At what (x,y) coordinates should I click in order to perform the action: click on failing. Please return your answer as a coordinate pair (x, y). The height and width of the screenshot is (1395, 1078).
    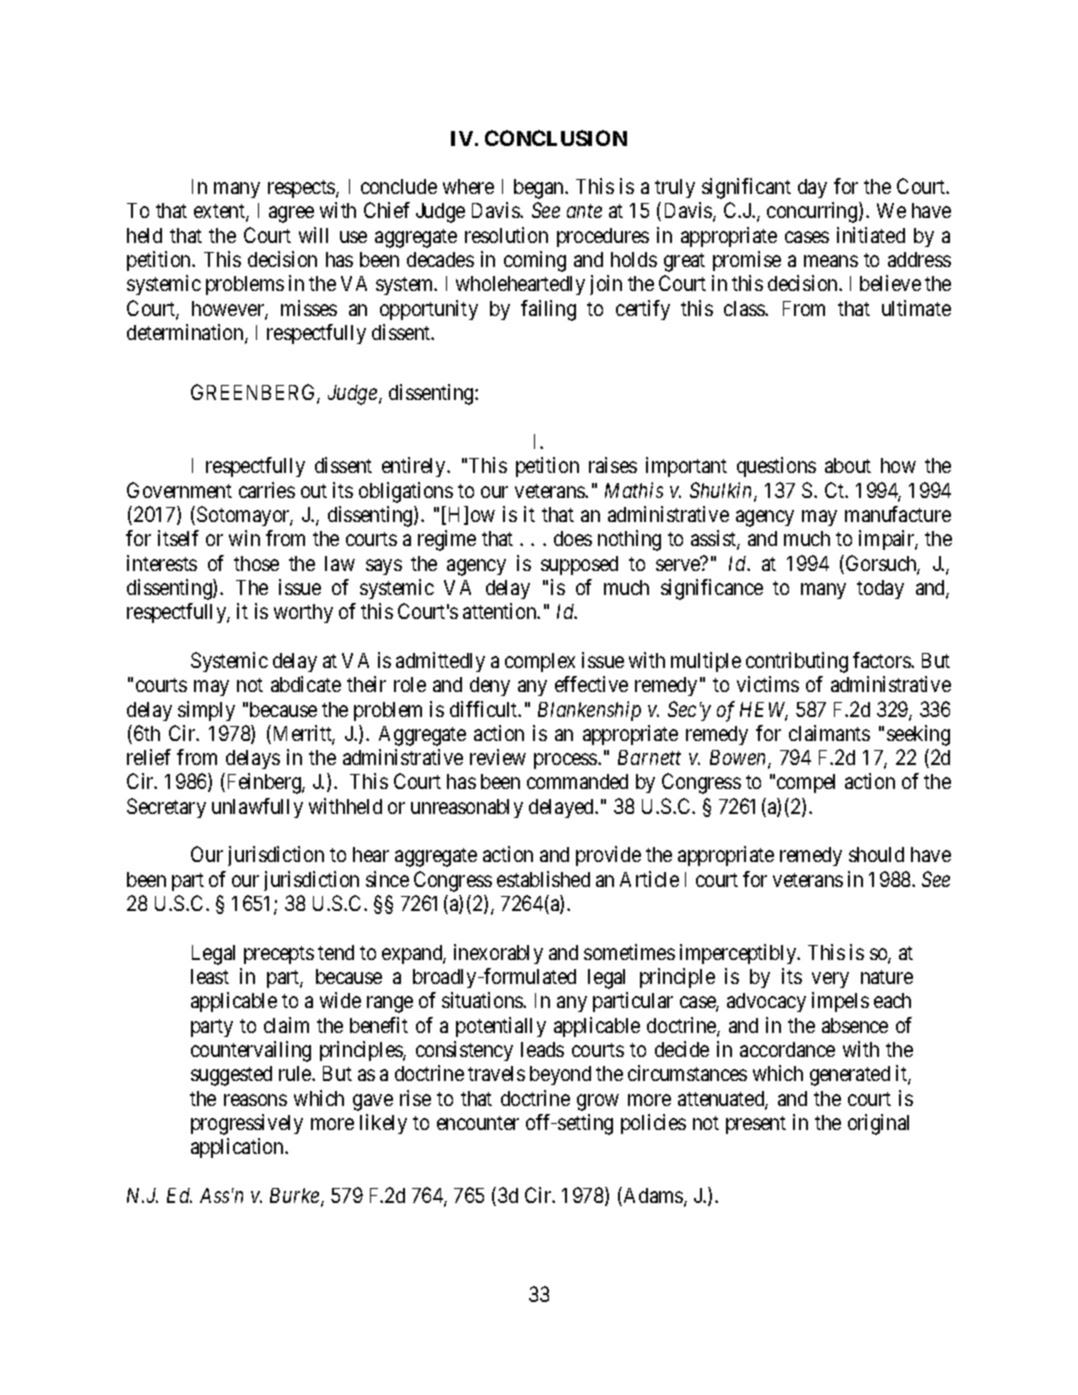
    Looking at the image, I should click on (548, 310).
